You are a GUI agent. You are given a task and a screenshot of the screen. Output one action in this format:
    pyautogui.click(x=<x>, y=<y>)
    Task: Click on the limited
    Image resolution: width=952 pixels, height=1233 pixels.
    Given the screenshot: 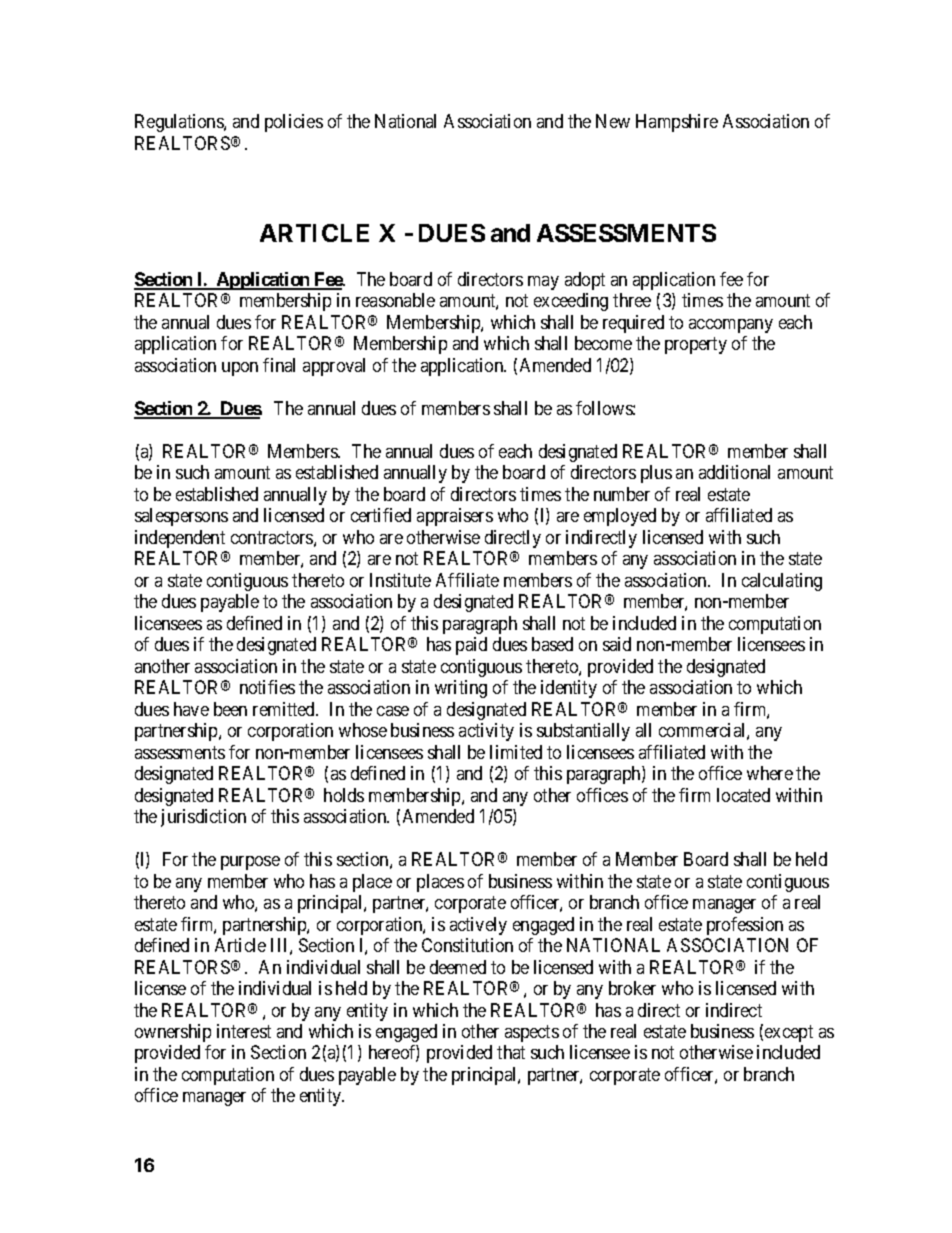 What is the action you would take?
    pyautogui.click(x=516, y=752)
